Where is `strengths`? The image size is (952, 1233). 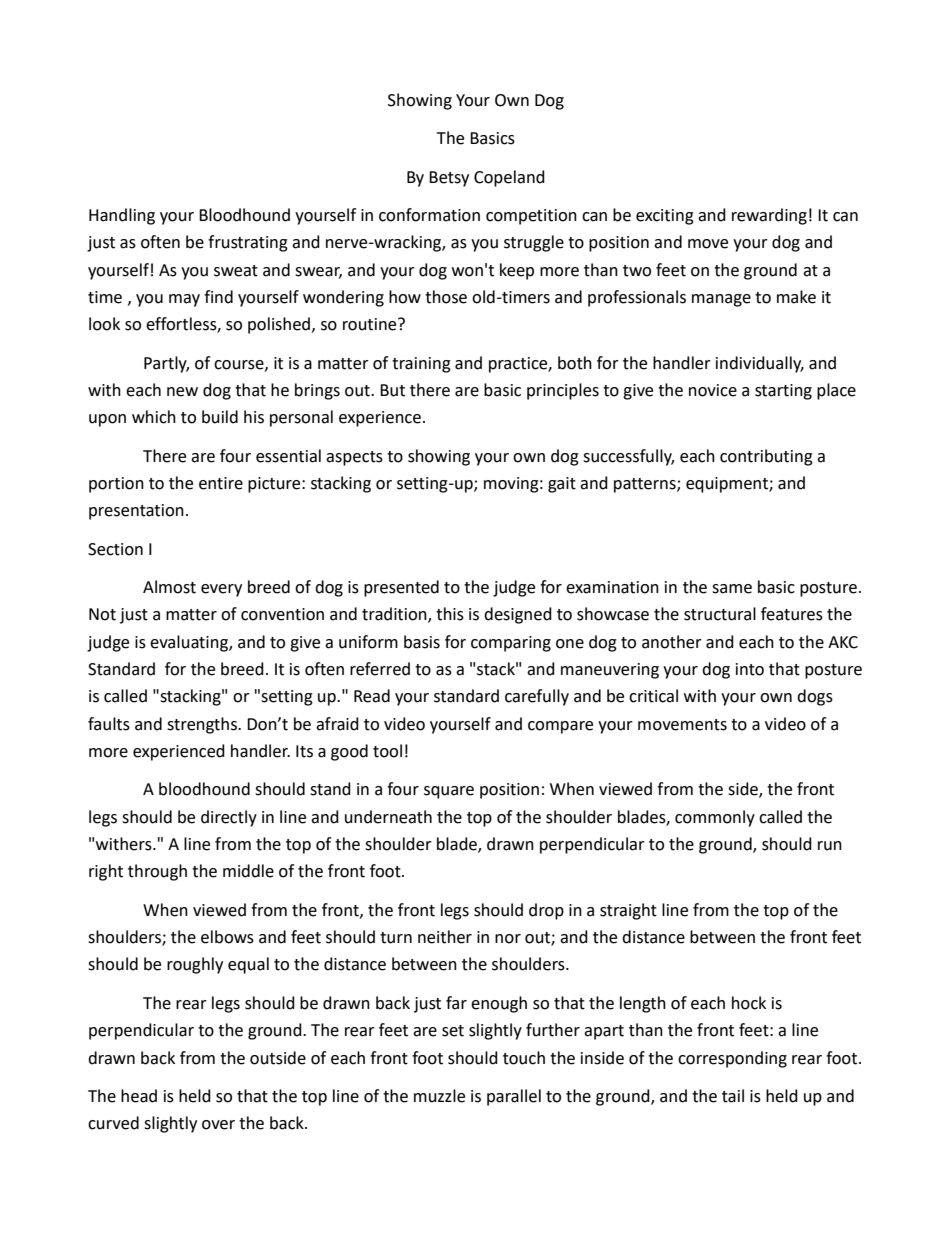 strengths is located at coordinates (203, 725).
